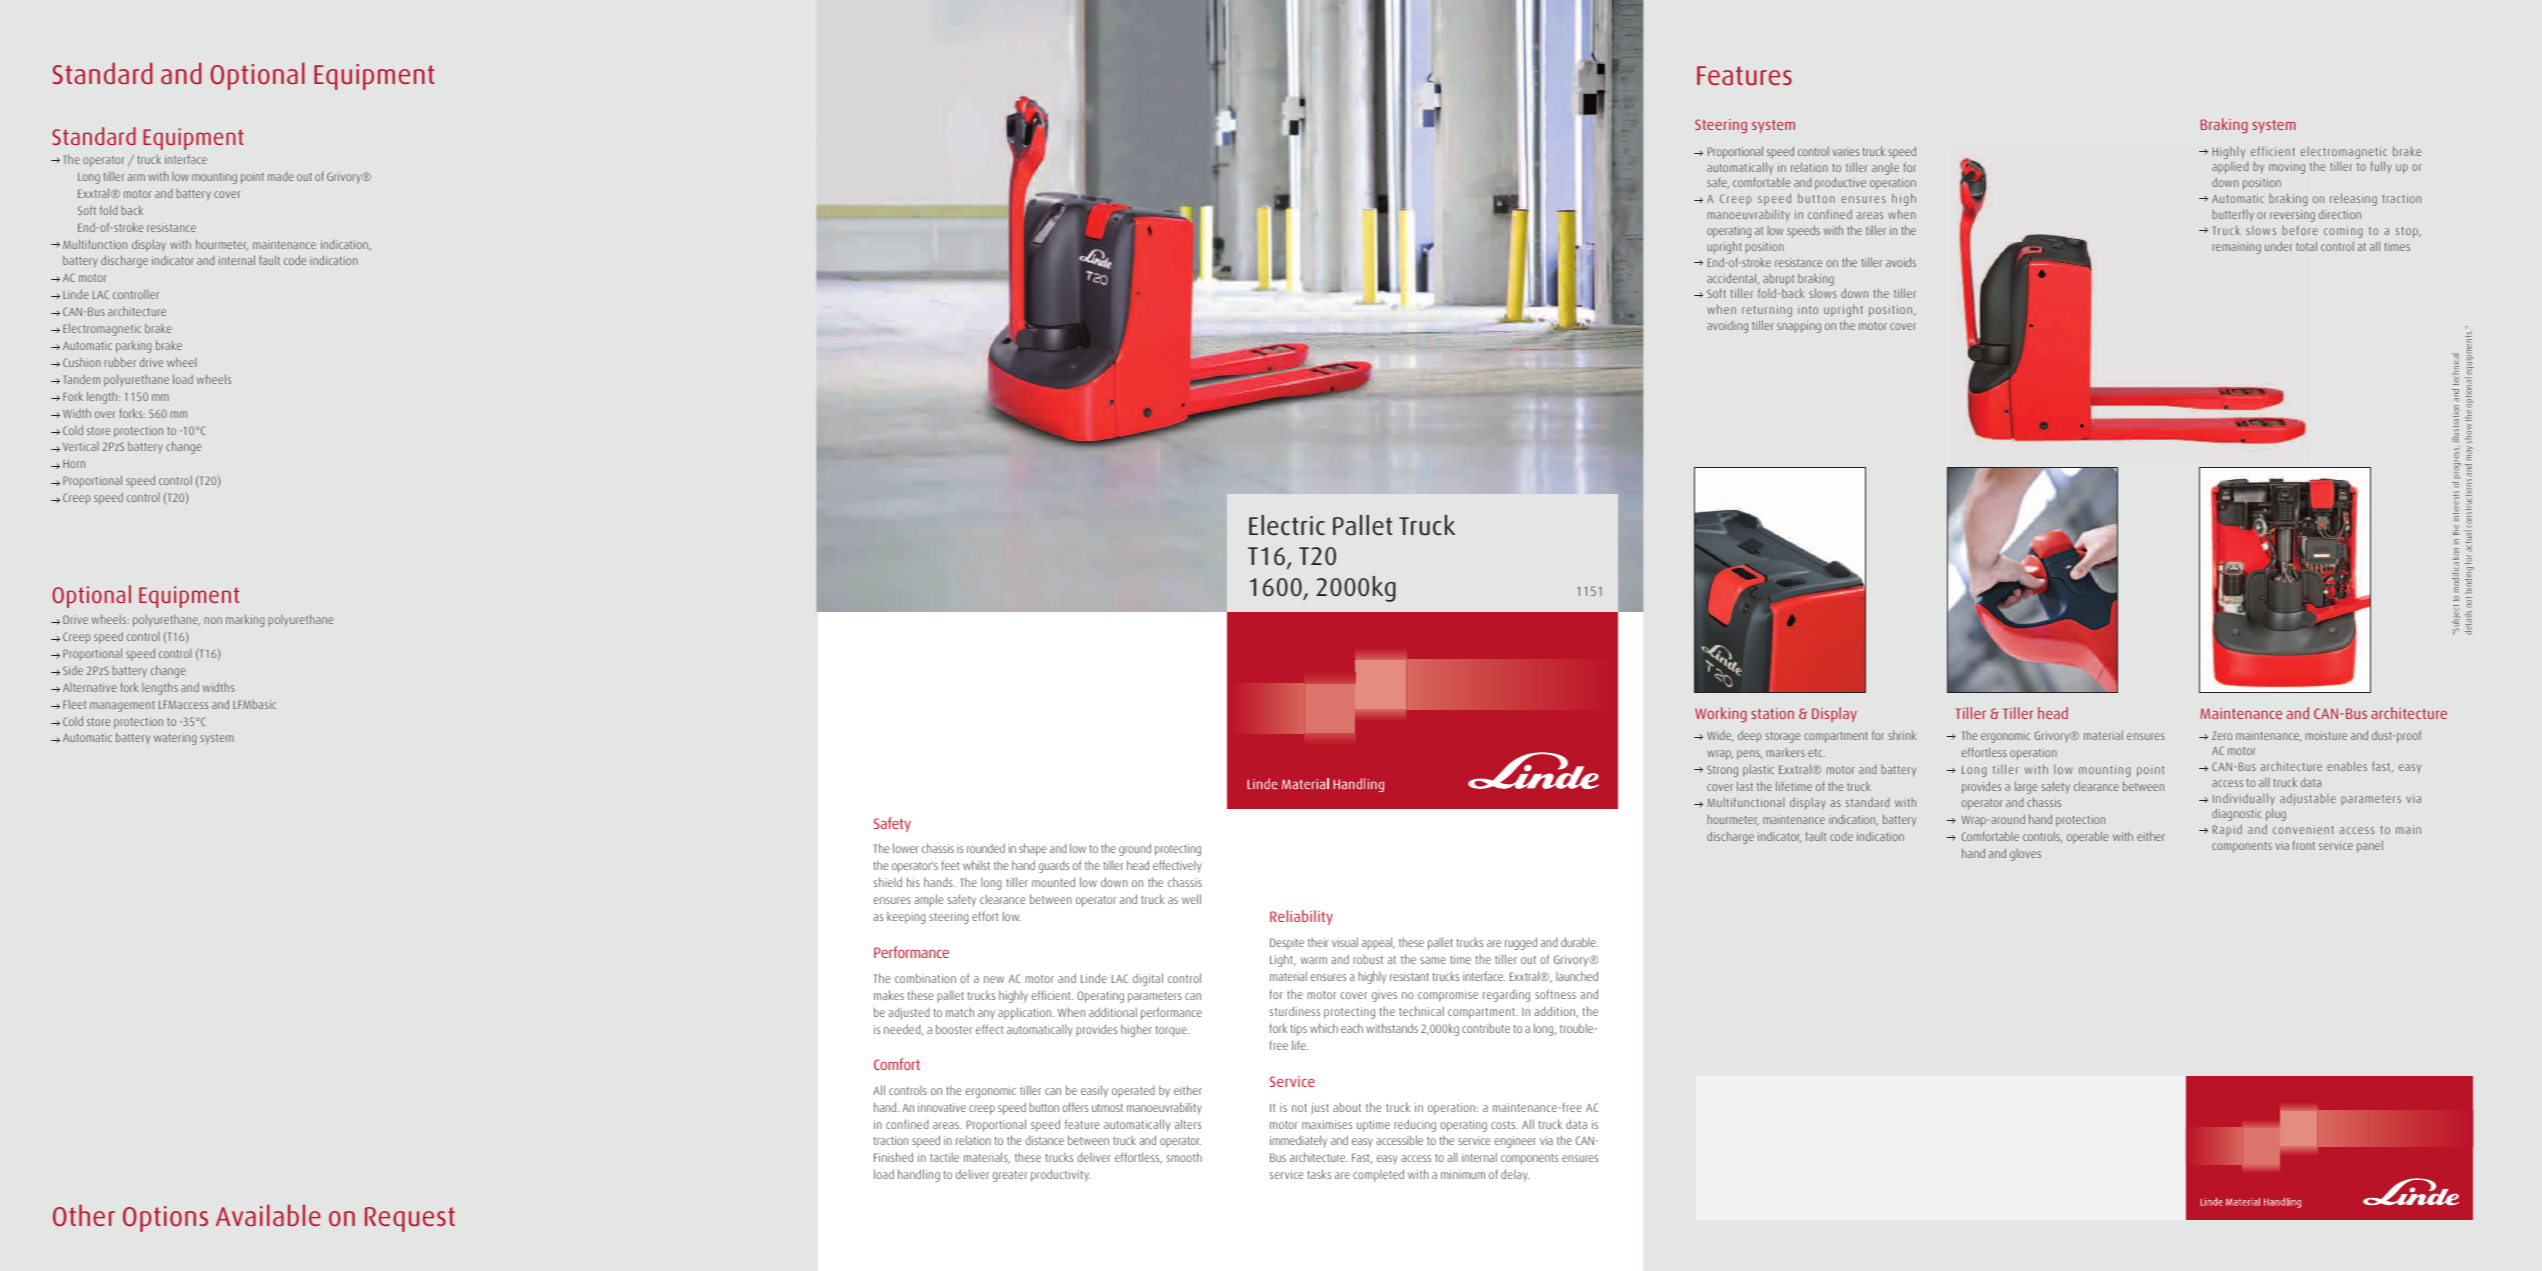 This page has width=2542, height=1271. I want to click on operable, so click(2087, 837).
